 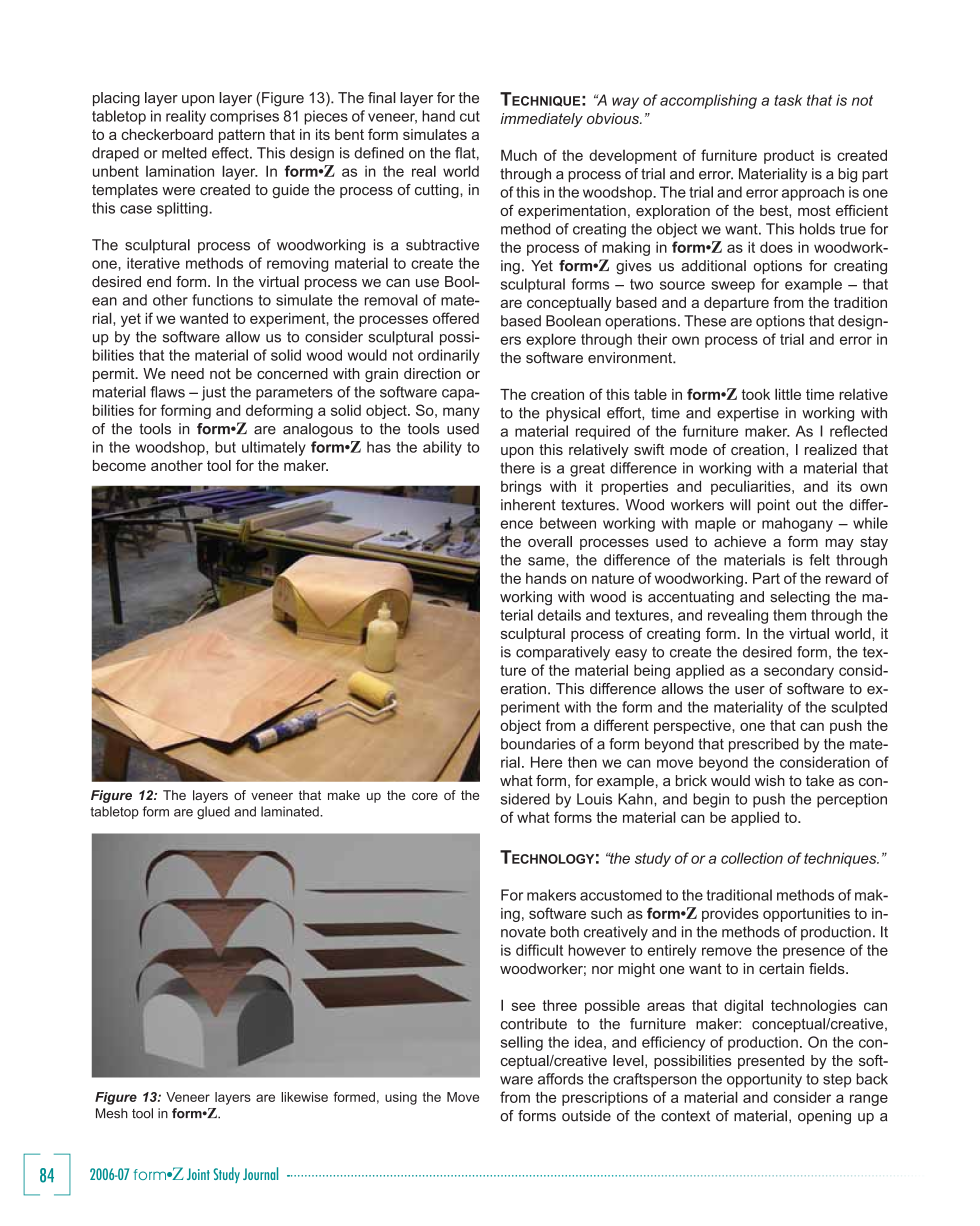 I want to click on outside, so click(x=586, y=1116).
